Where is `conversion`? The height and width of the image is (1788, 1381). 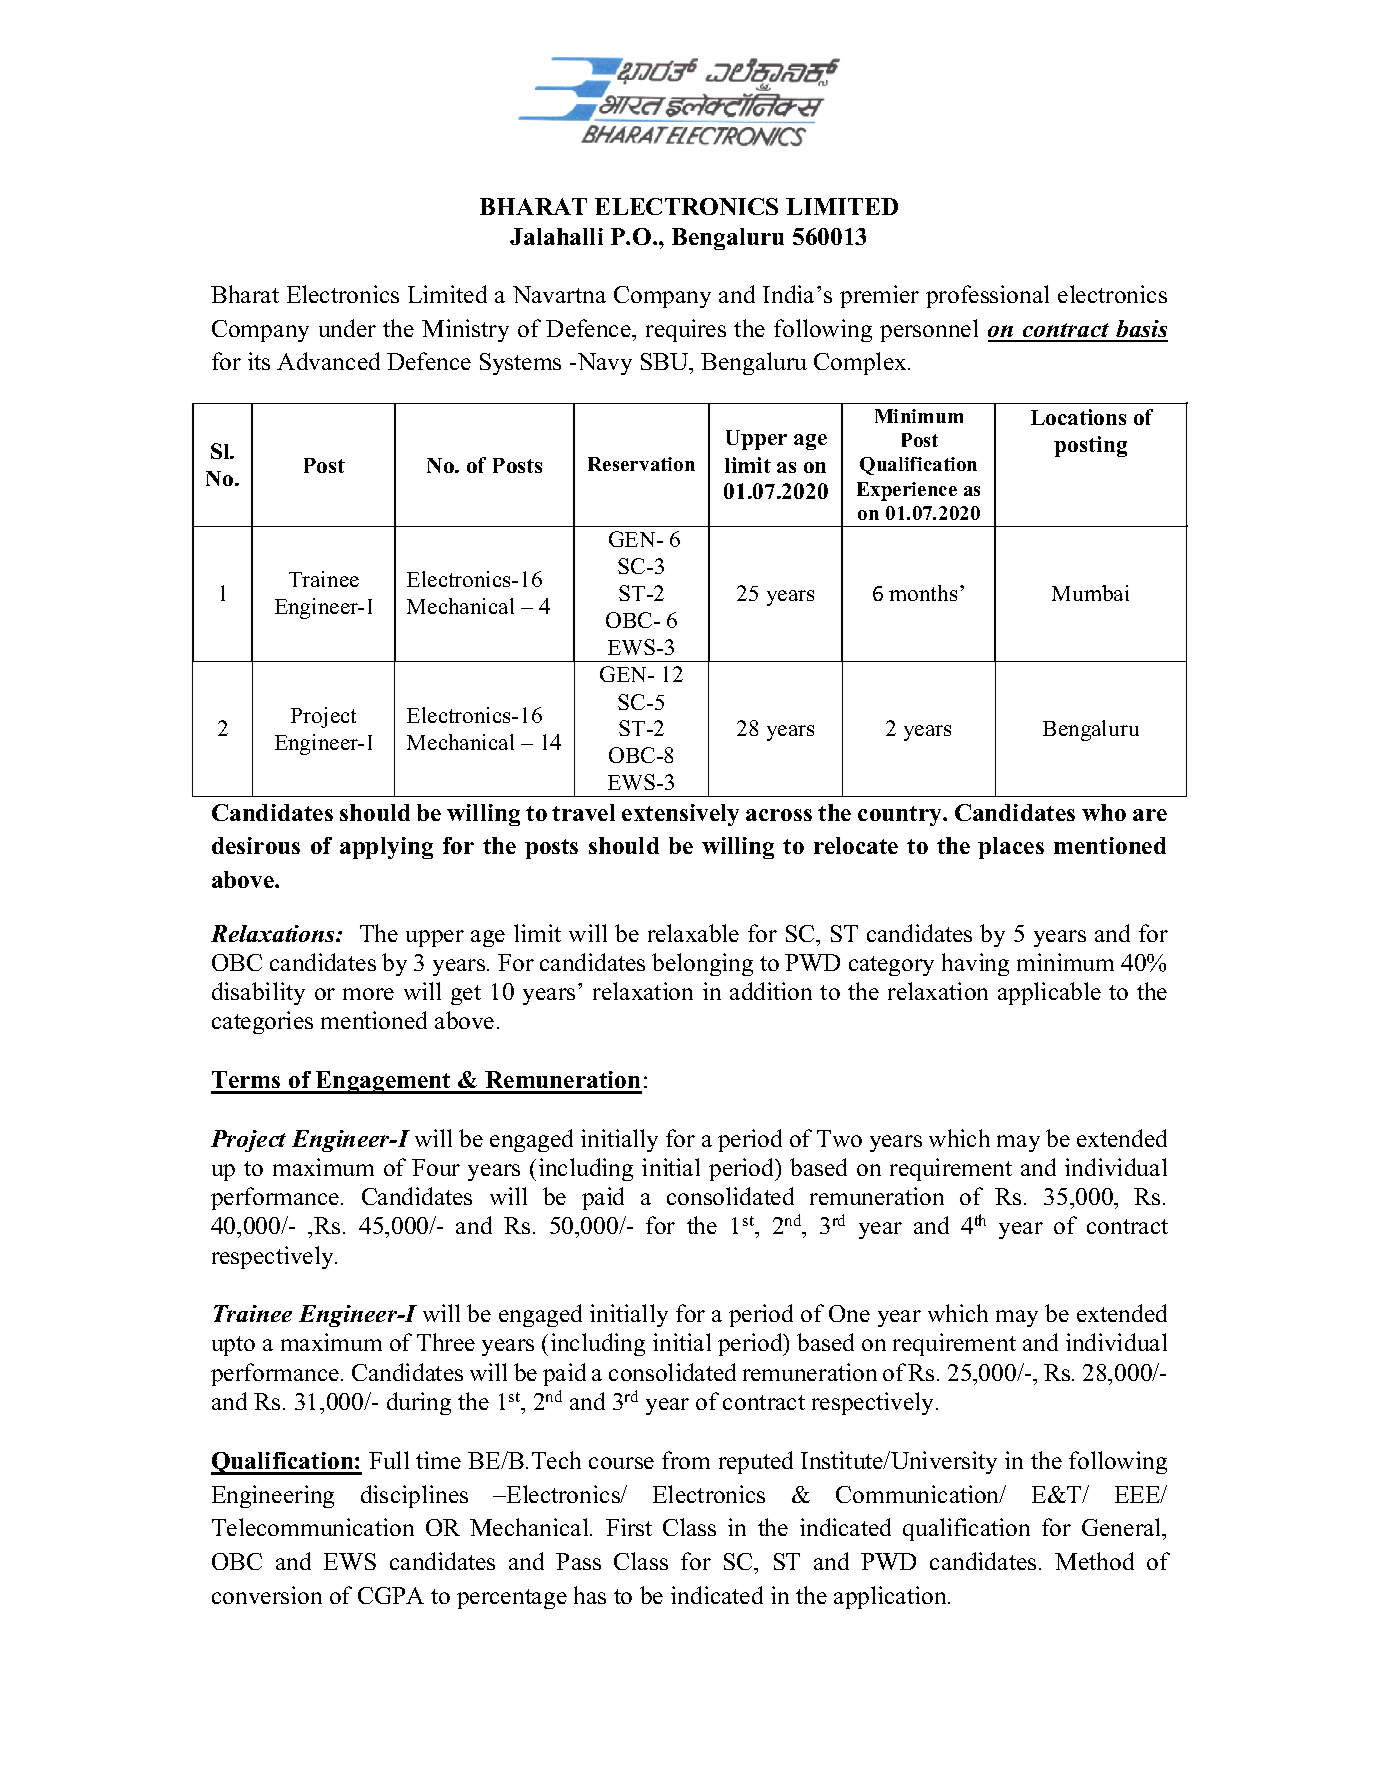
conversion is located at coordinates (267, 1595).
